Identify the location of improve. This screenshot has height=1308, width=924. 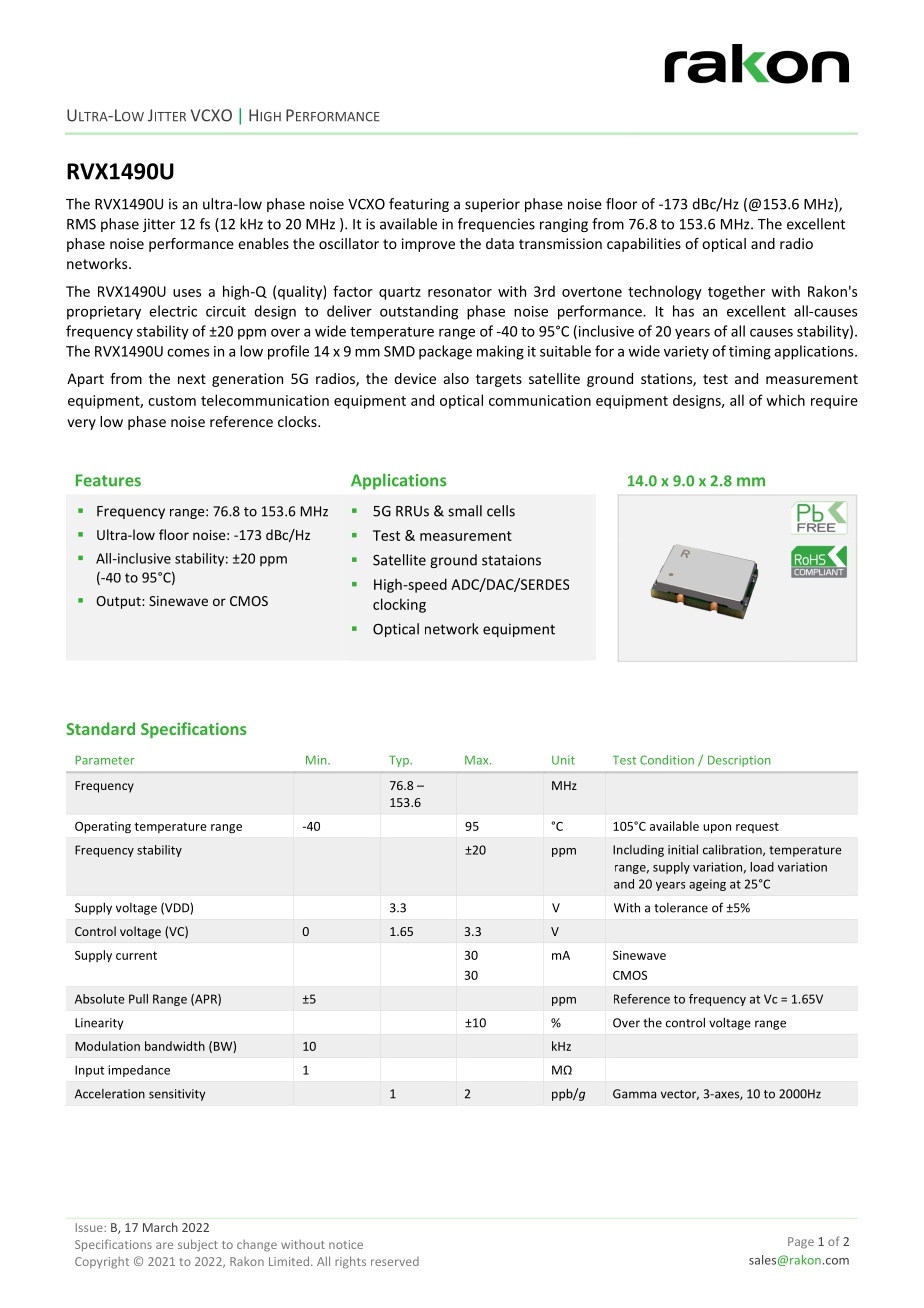
(428, 245).
